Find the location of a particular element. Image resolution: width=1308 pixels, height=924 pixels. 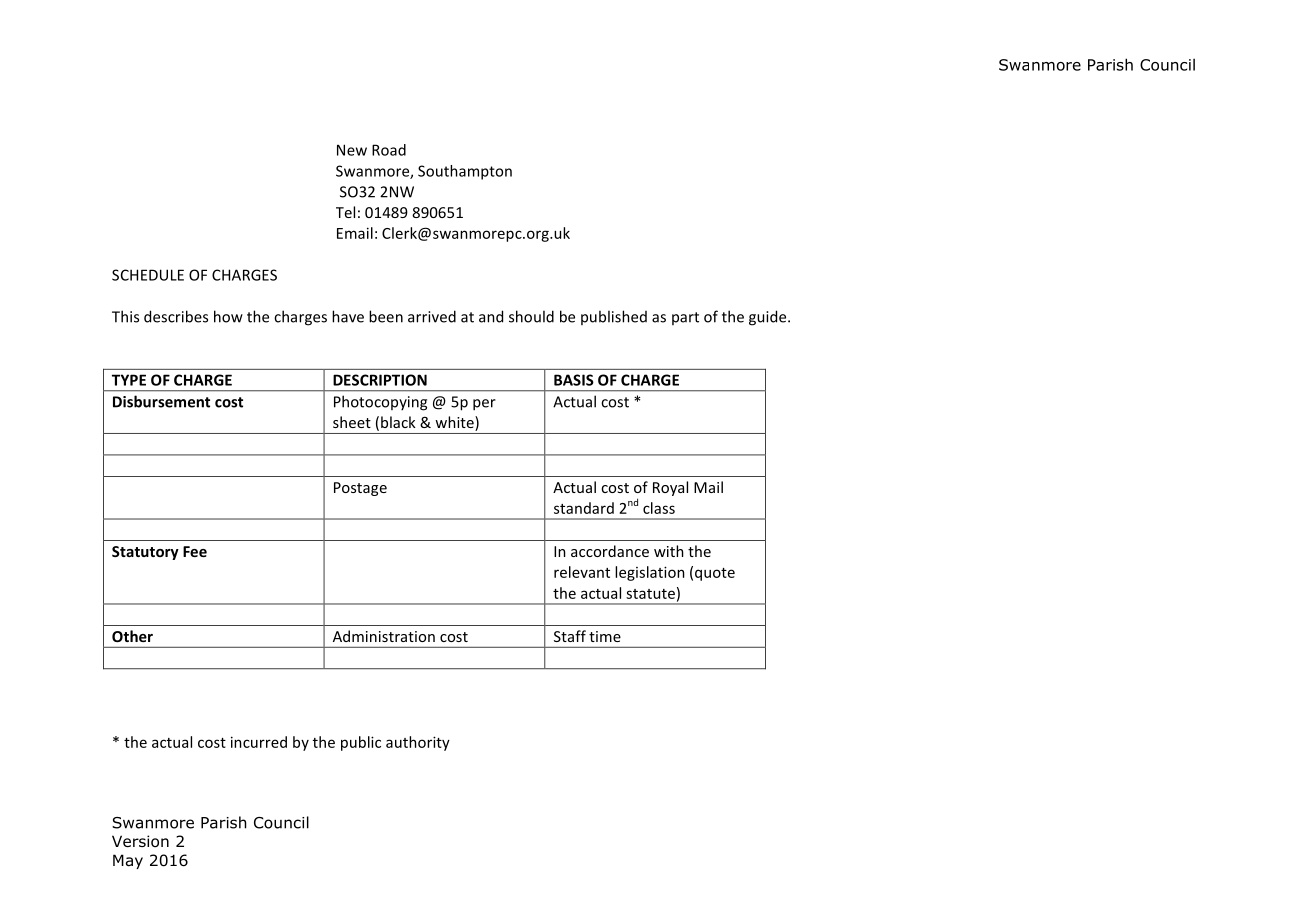

class is located at coordinates (659, 508).
